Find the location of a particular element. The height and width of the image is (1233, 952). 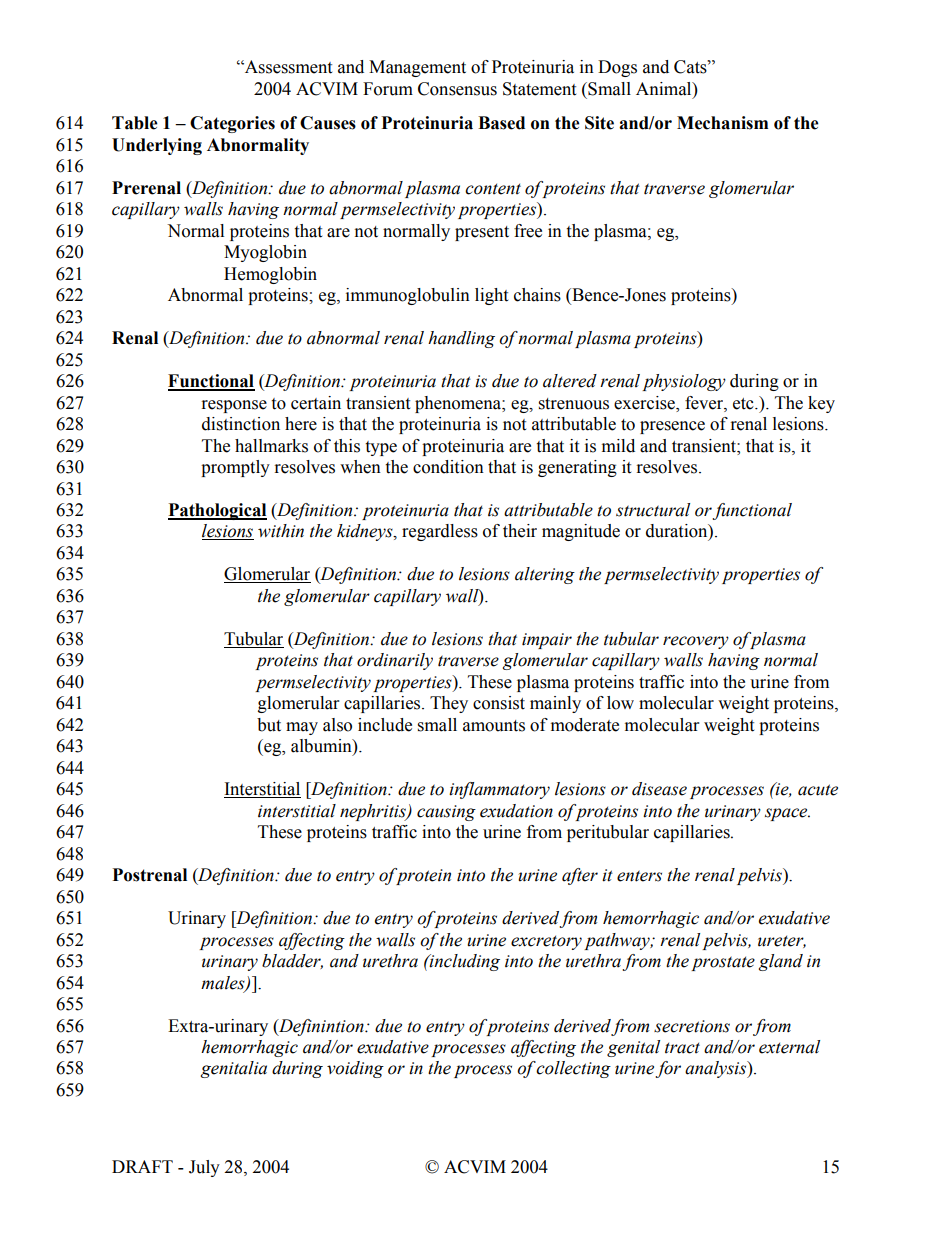

collecting is located at coordinates (573, 1069).
